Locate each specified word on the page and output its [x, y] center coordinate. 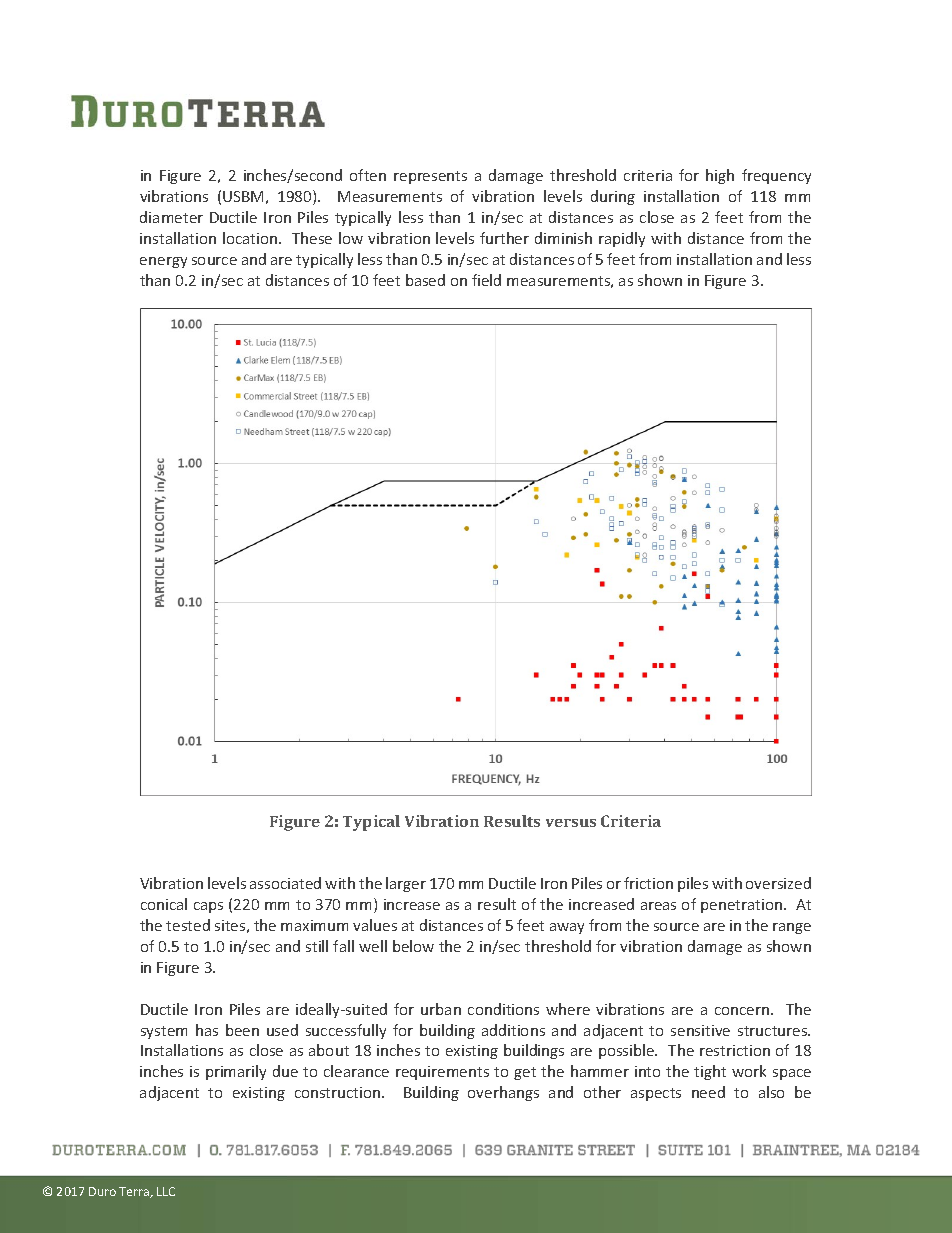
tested [188, 925]
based [425, 280]
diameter [171, 217]
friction [648, 883]
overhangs [503, 1093]
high [720, 176]
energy [163, 262]
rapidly [622, 239]
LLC [166, 1191]
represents [430, 177]
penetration [743, 906]
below [413, 946]
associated [285, 883]
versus [571, 823]
